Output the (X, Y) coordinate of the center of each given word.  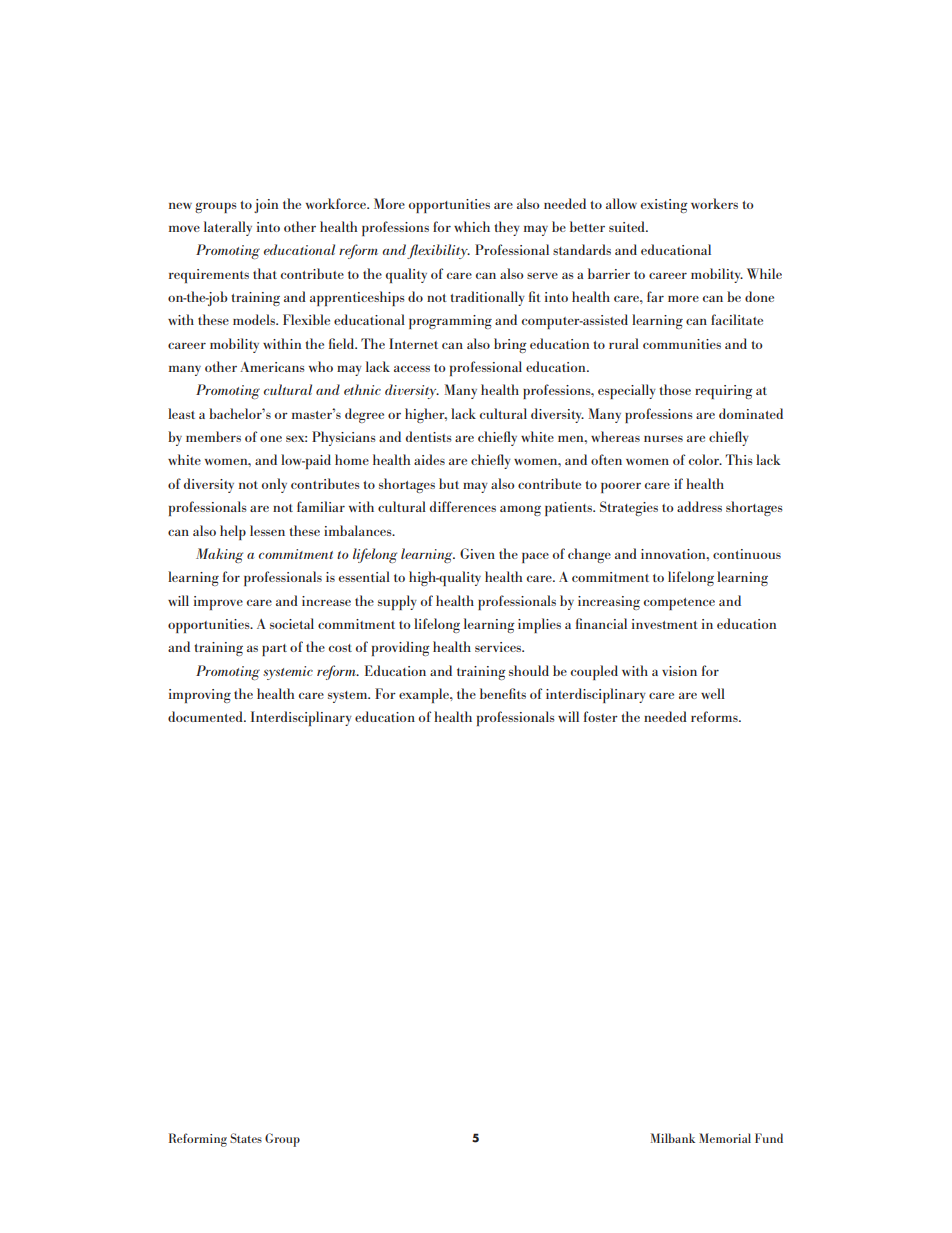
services (499, 647)
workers (714, 203)
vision (679, 671)
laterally (228, 228)
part (274, 650)
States (246, 1138)
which (472, 226)
